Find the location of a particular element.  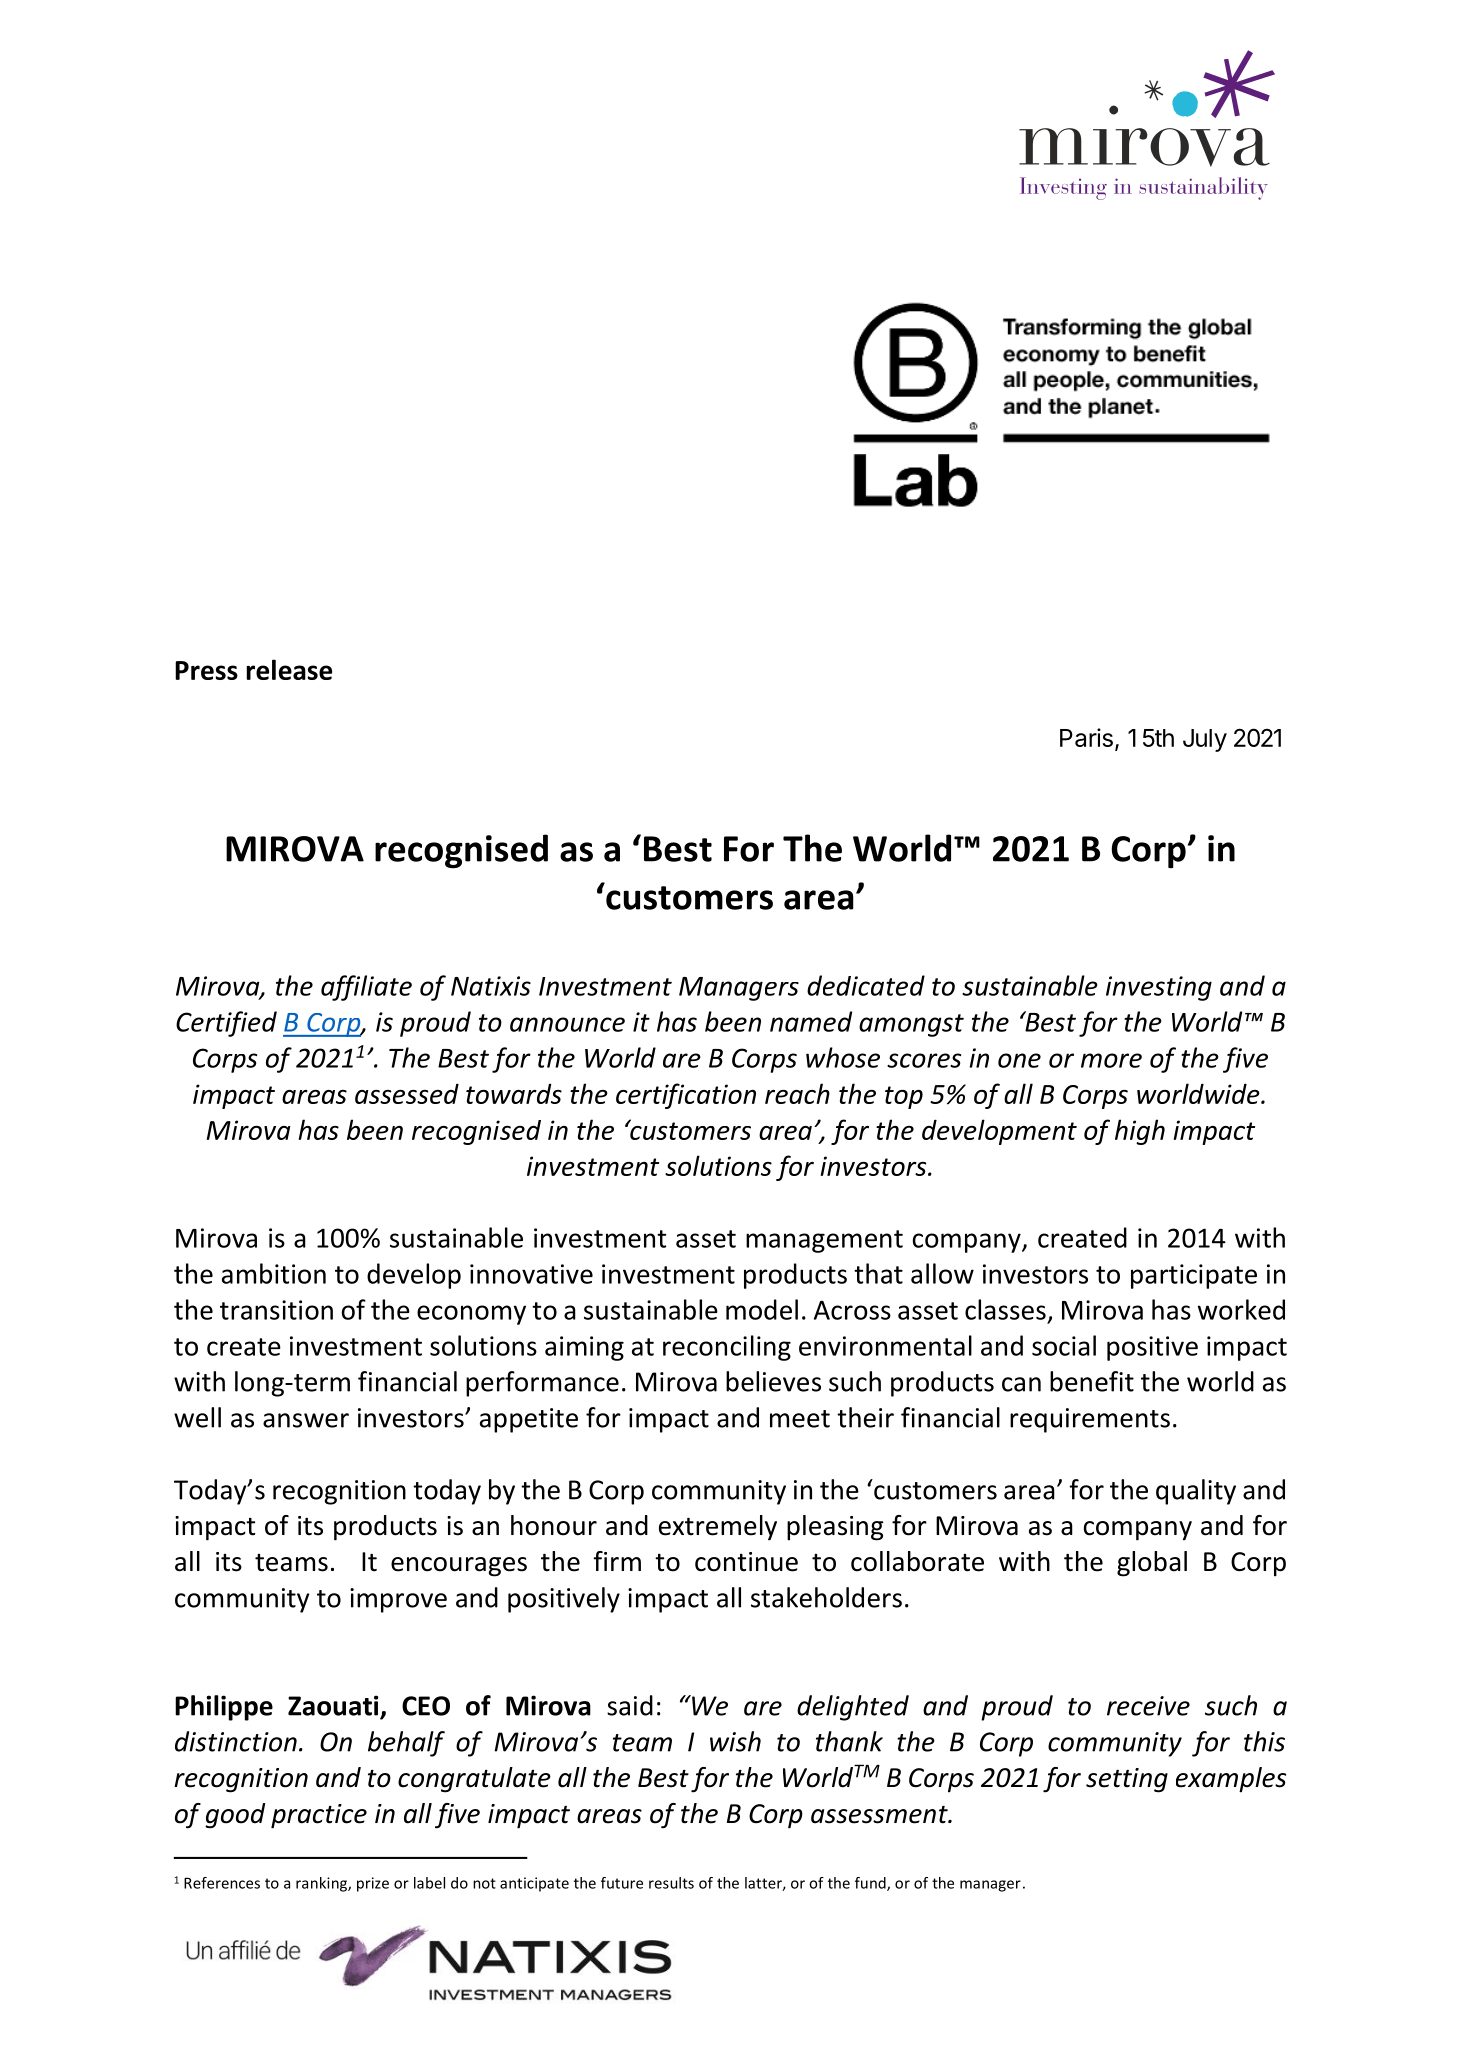

model is located at coordinates (762, 1309).
